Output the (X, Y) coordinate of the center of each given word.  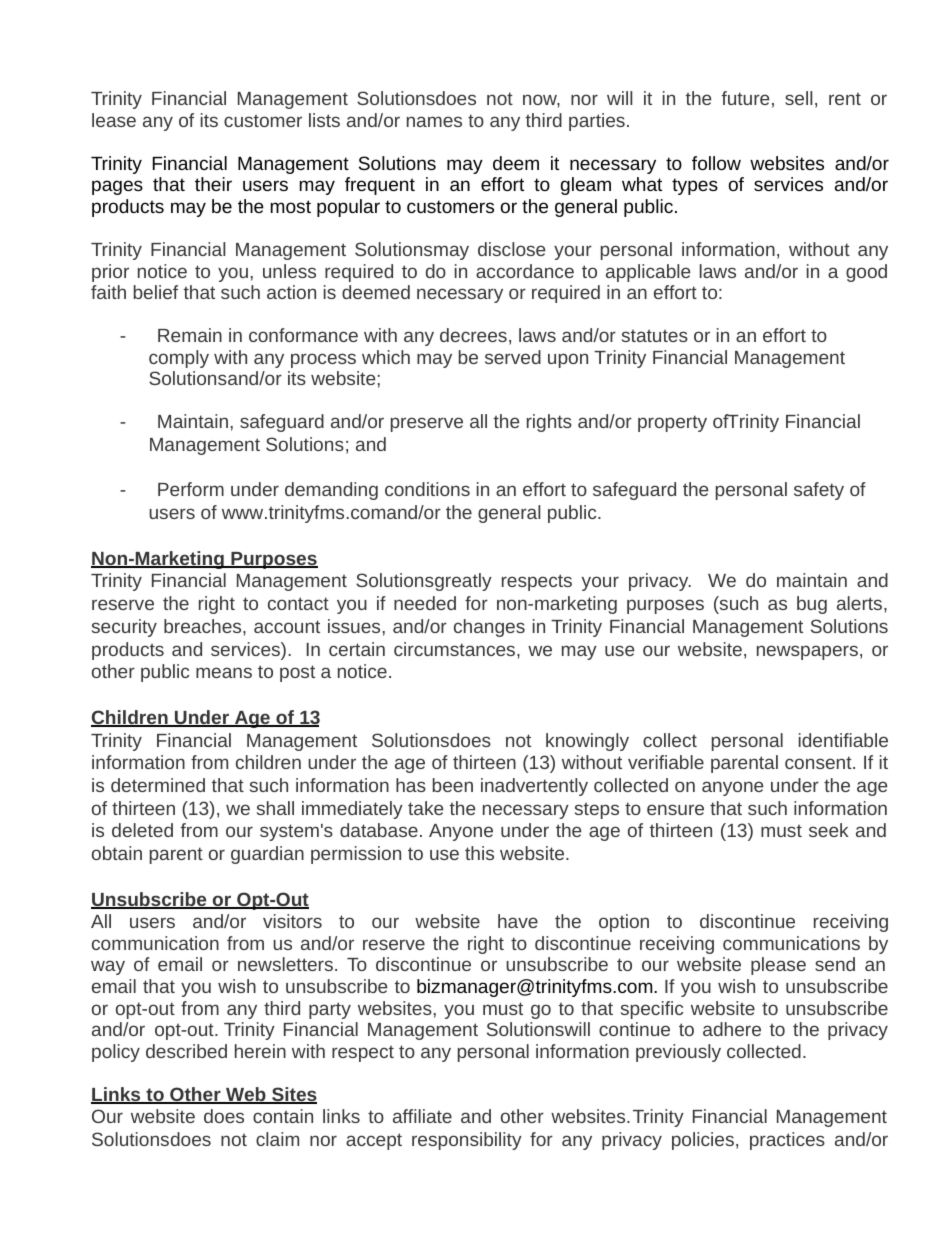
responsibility (467, 1141)
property (672, 423)
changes (489, 628)
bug (812, 605)
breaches (204, 626)
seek (828, 830)
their (213, 184)
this (479, 853)
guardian (267, 855)
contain (283, 1116)
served (513, 357)
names (434, 121)
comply (179, 359)
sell (798, 98)
